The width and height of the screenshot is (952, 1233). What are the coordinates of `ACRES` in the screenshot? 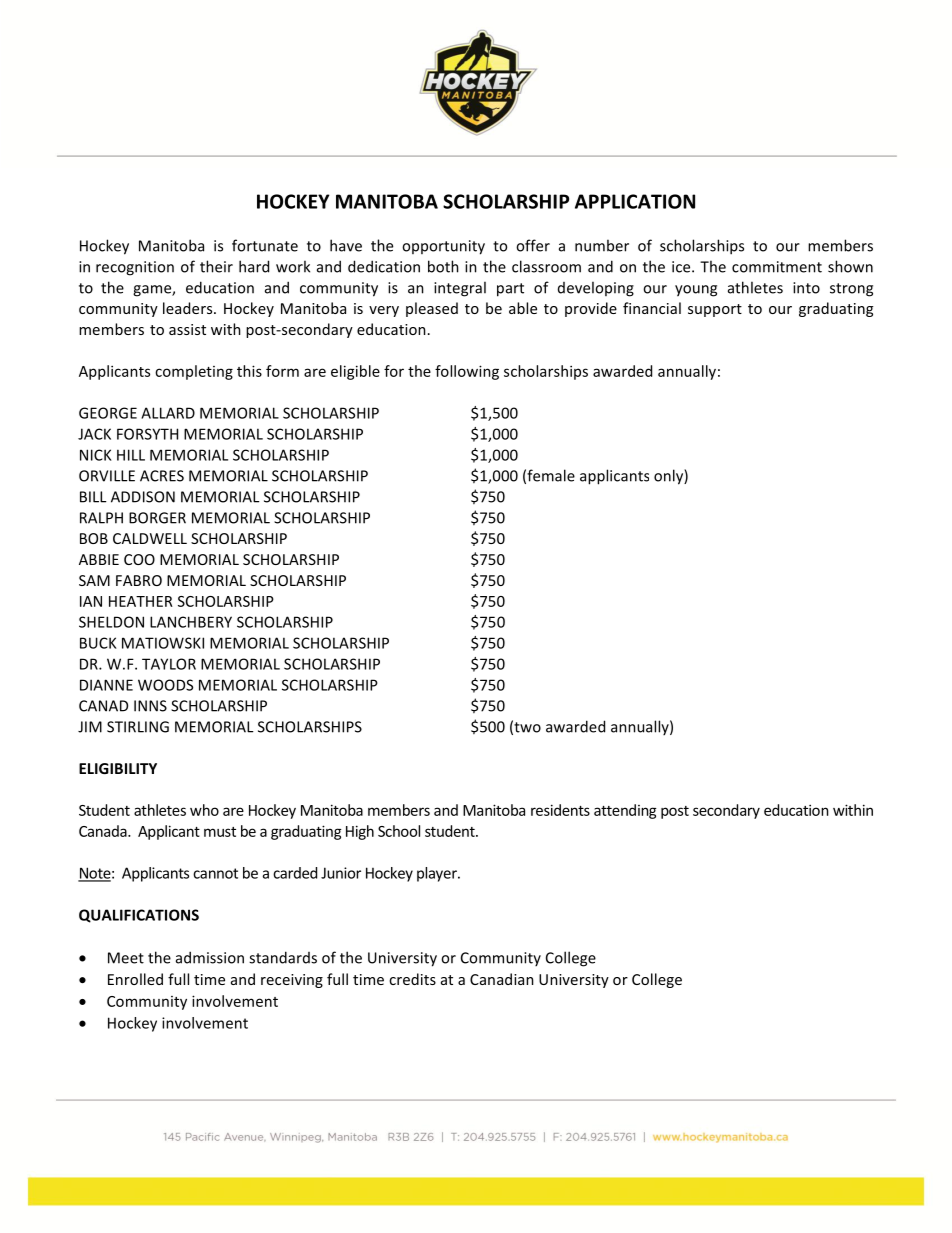 It's located at (162, 476).
